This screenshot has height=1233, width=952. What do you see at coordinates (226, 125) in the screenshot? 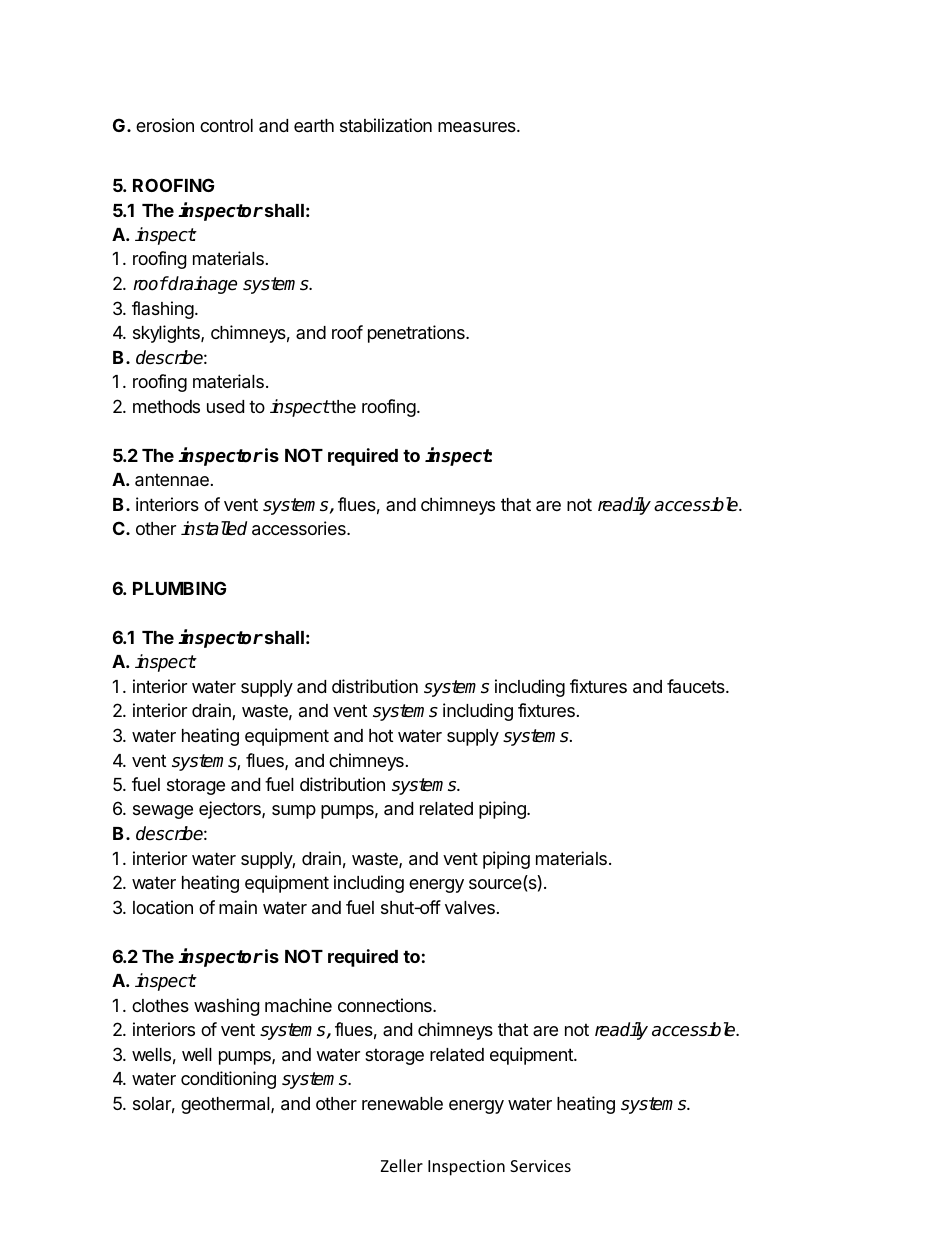
I see `control` at bounding box center [226, 125].
